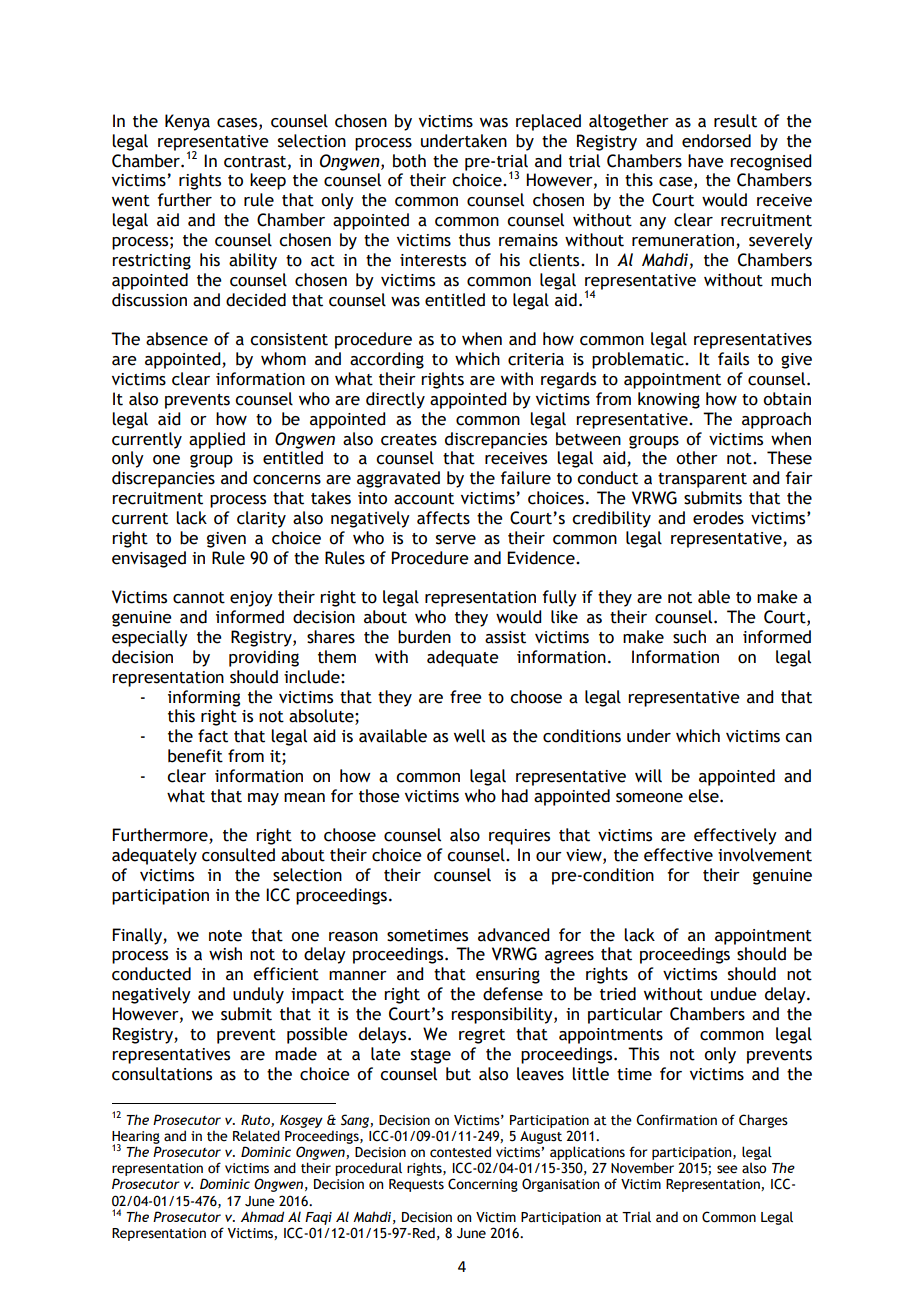 This document has height=1308, width=924. Describe the element at coordinates (727, 1169) in the document. I see `see` at that location.
